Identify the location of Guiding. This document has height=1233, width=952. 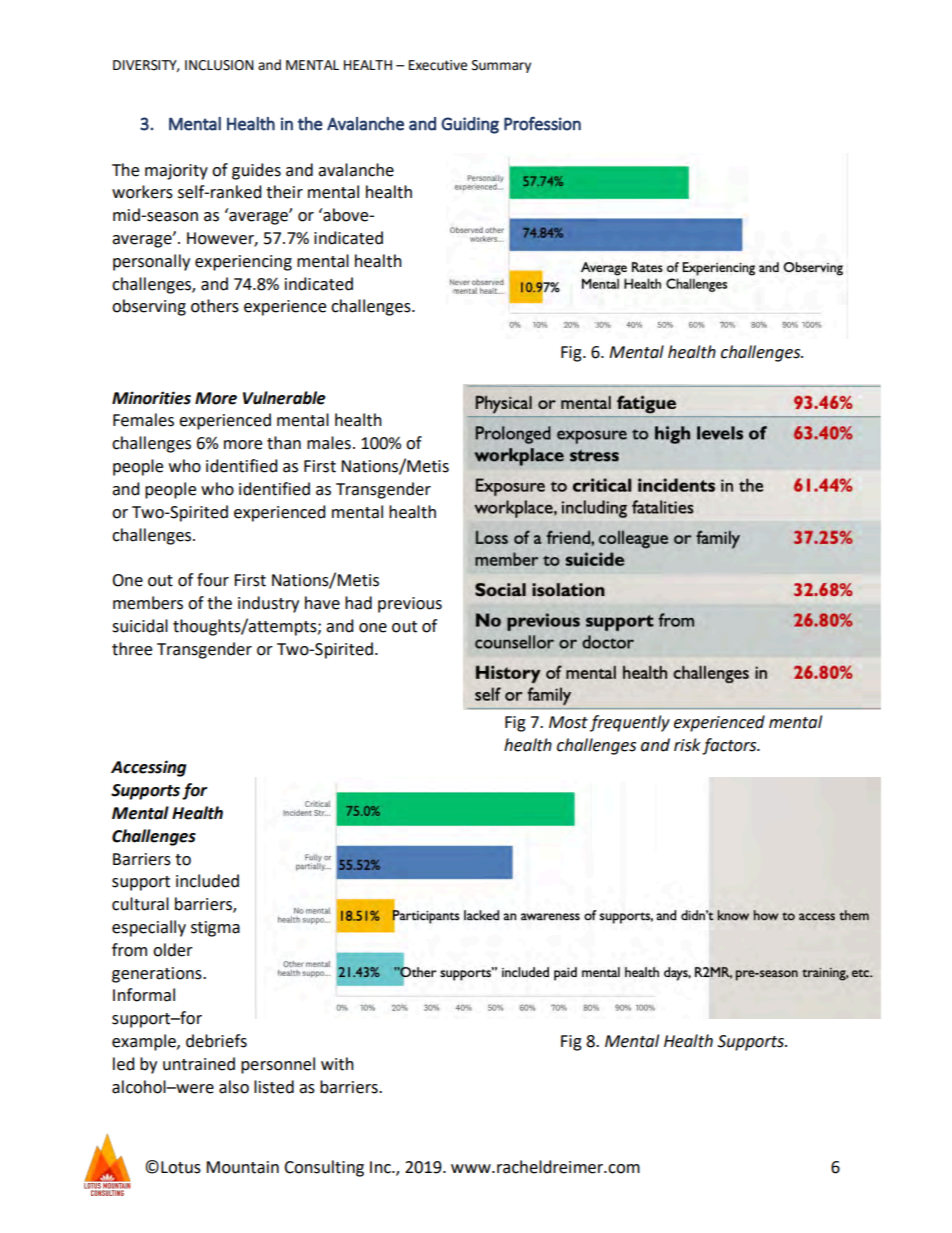
(470, 125).
